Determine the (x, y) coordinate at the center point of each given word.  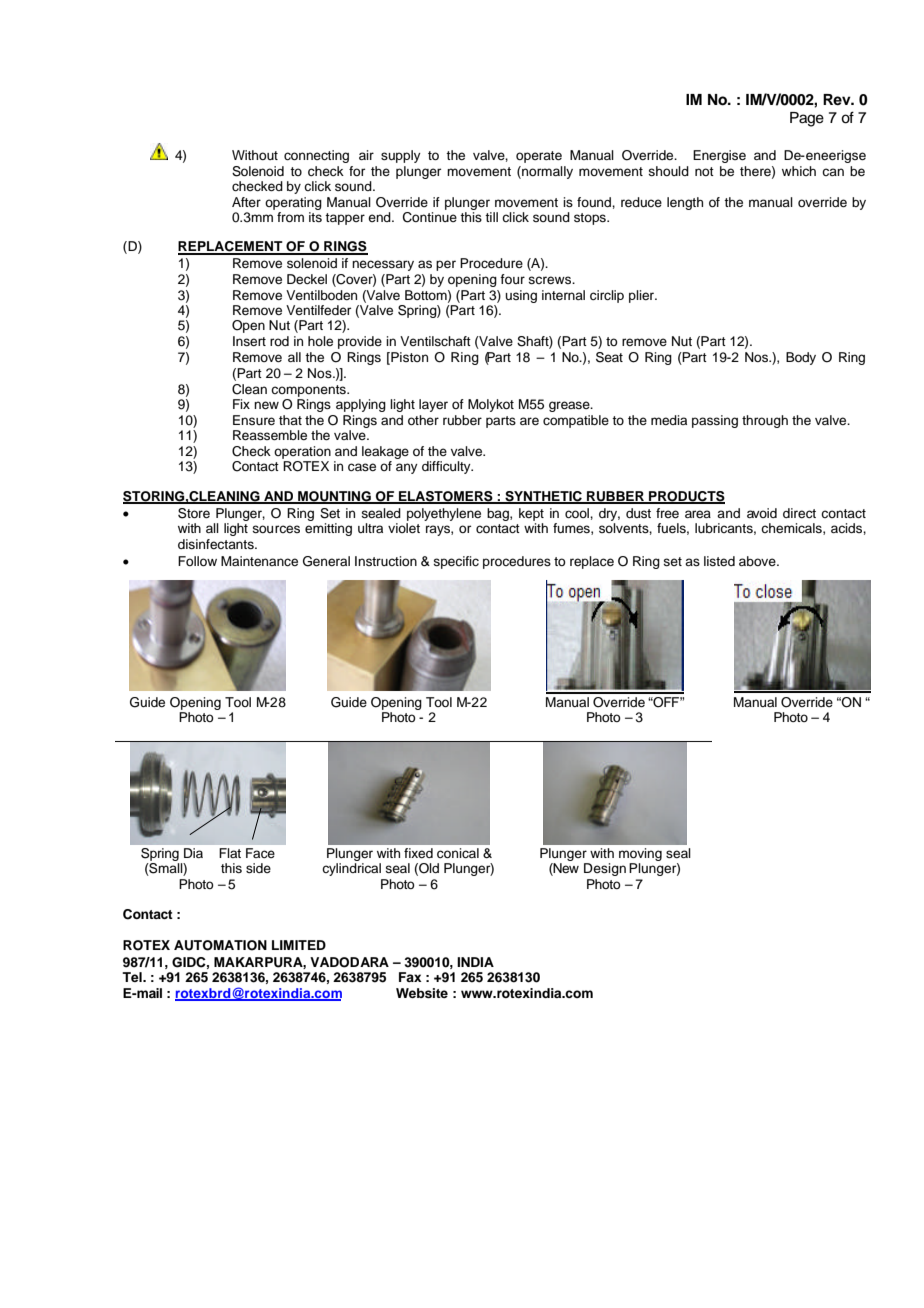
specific (456, 562)
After (246, 202)
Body (801, 358)
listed (719, 561)
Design (605, 869)
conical (458, 853)
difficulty (447, 467)
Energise (719, 156)
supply (401, 156)
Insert (249, 341)
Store (194, 513)
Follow (197, 561)
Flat (230, 853)
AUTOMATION (220, 945)
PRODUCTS (686, 497)
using (521, 296)
